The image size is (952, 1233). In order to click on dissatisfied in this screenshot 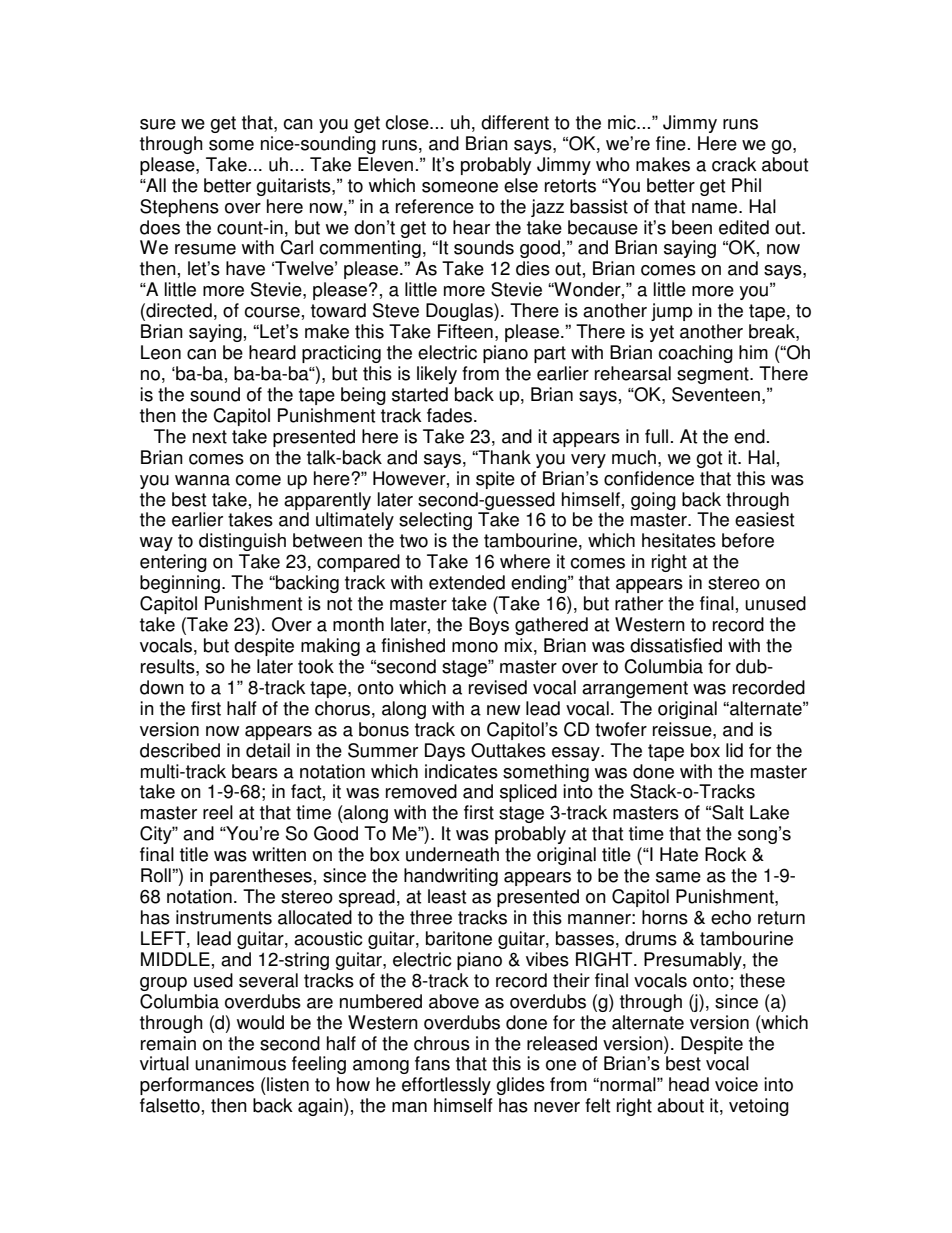, I will do `click(676, 645)`.
